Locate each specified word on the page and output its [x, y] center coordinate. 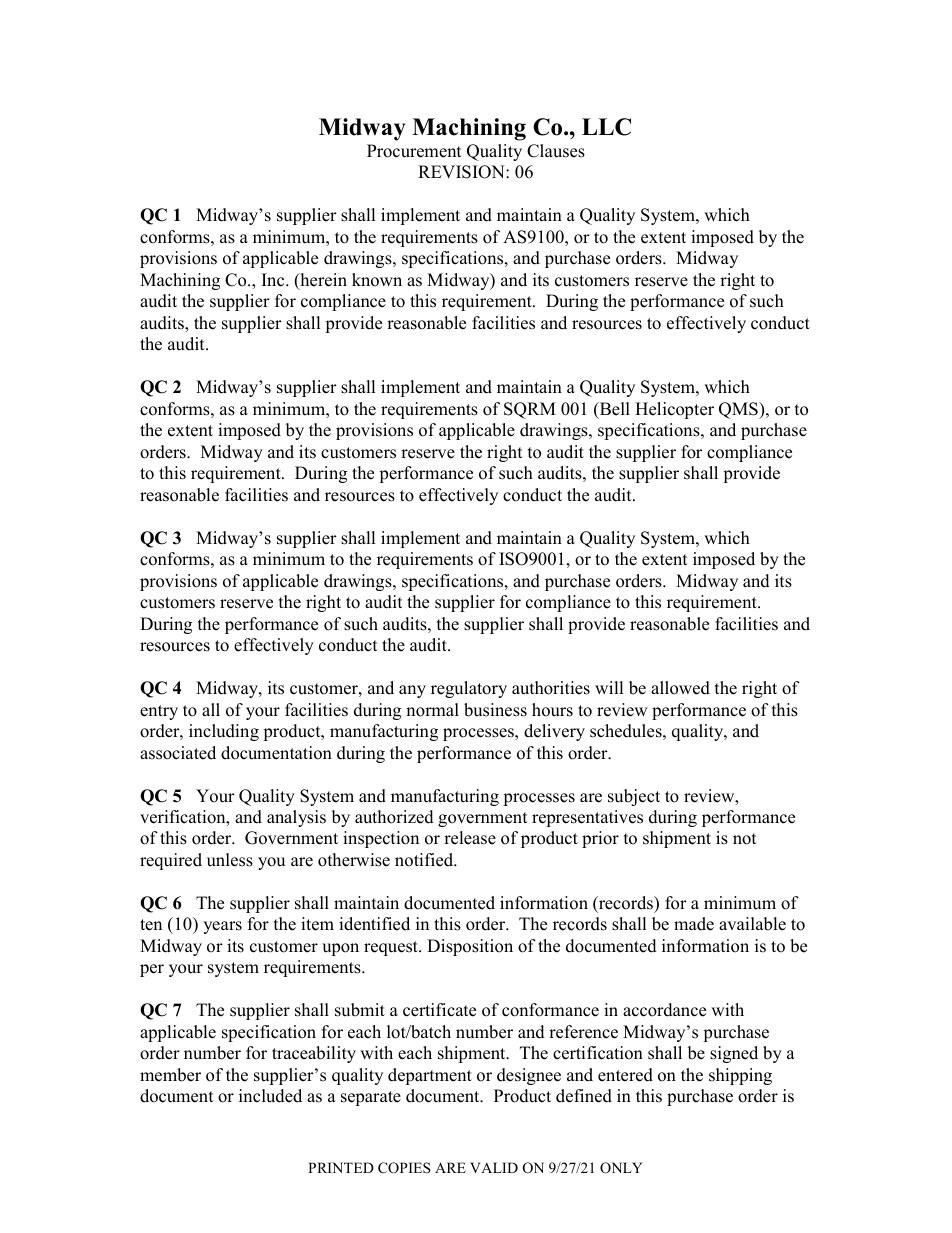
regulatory [469, 689]
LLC [606, 127]
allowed [680, 688]
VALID [494, 1167]
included [270, 1096]
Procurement [414, 151]
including [224, 732]
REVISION [462, 172]
